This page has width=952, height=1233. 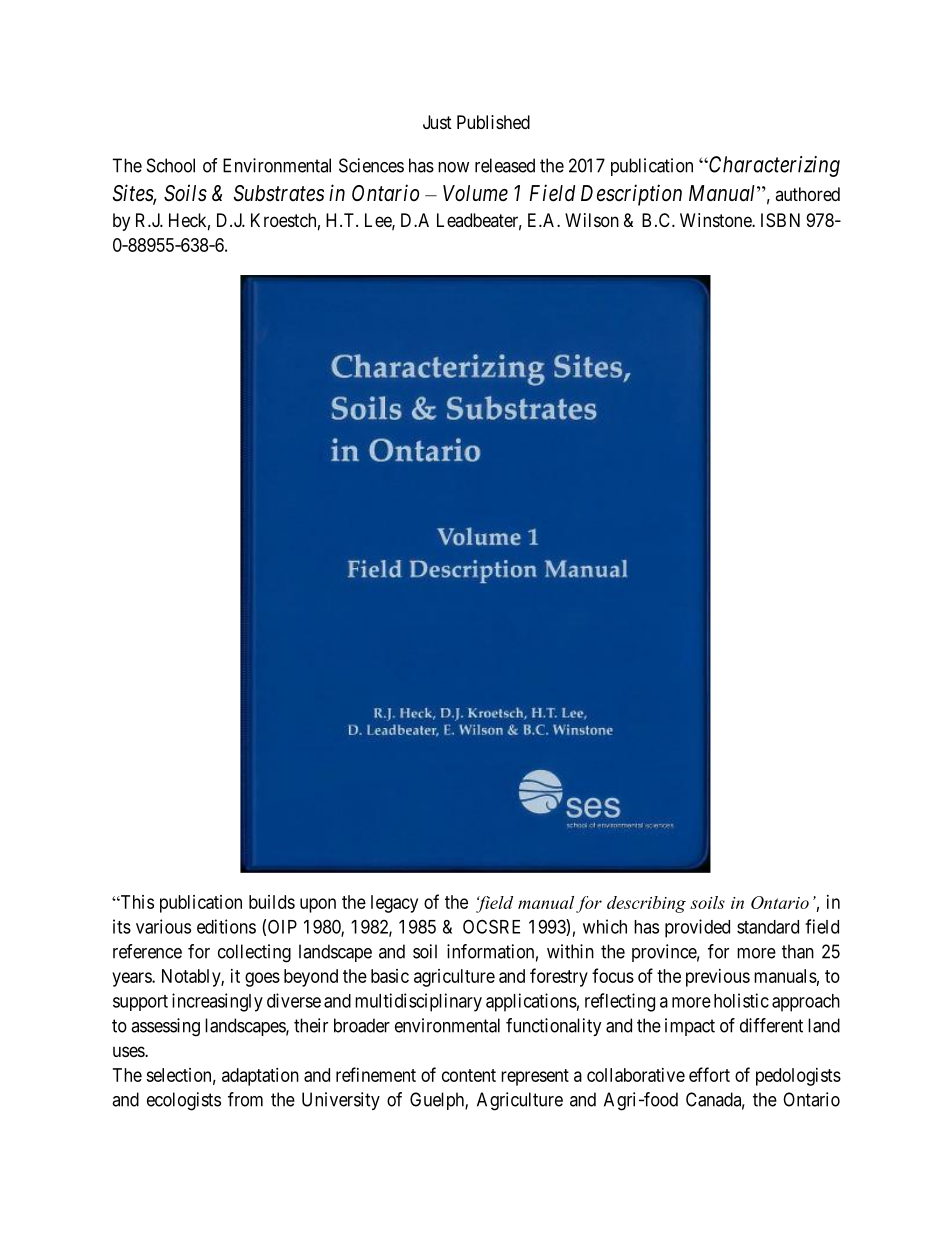 What do you see at coordinates (453, 167) in the page?
I see `now` at bounding box center [453, 167].
